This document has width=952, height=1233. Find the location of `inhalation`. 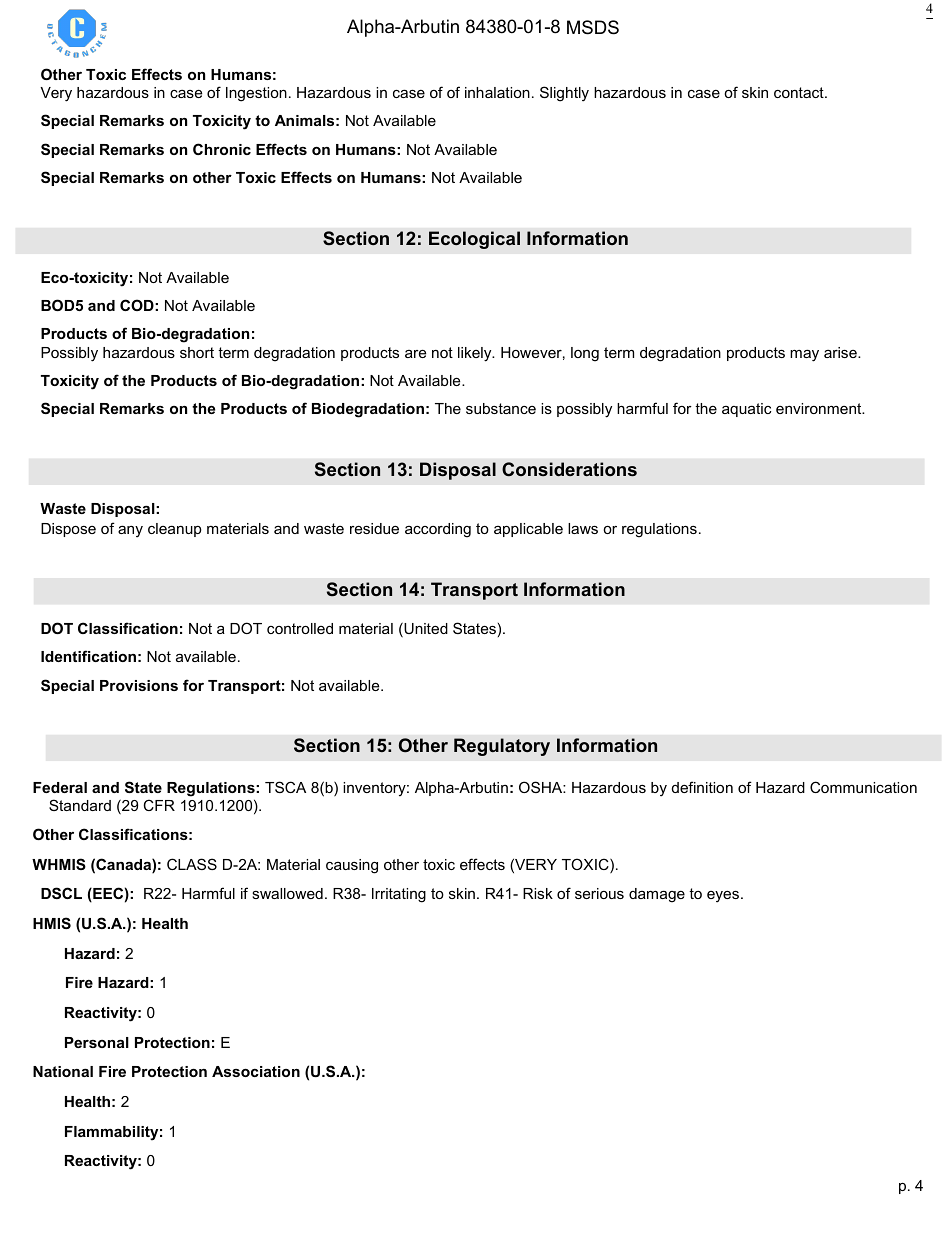

inhalation is located at coordinates (497, 92).
